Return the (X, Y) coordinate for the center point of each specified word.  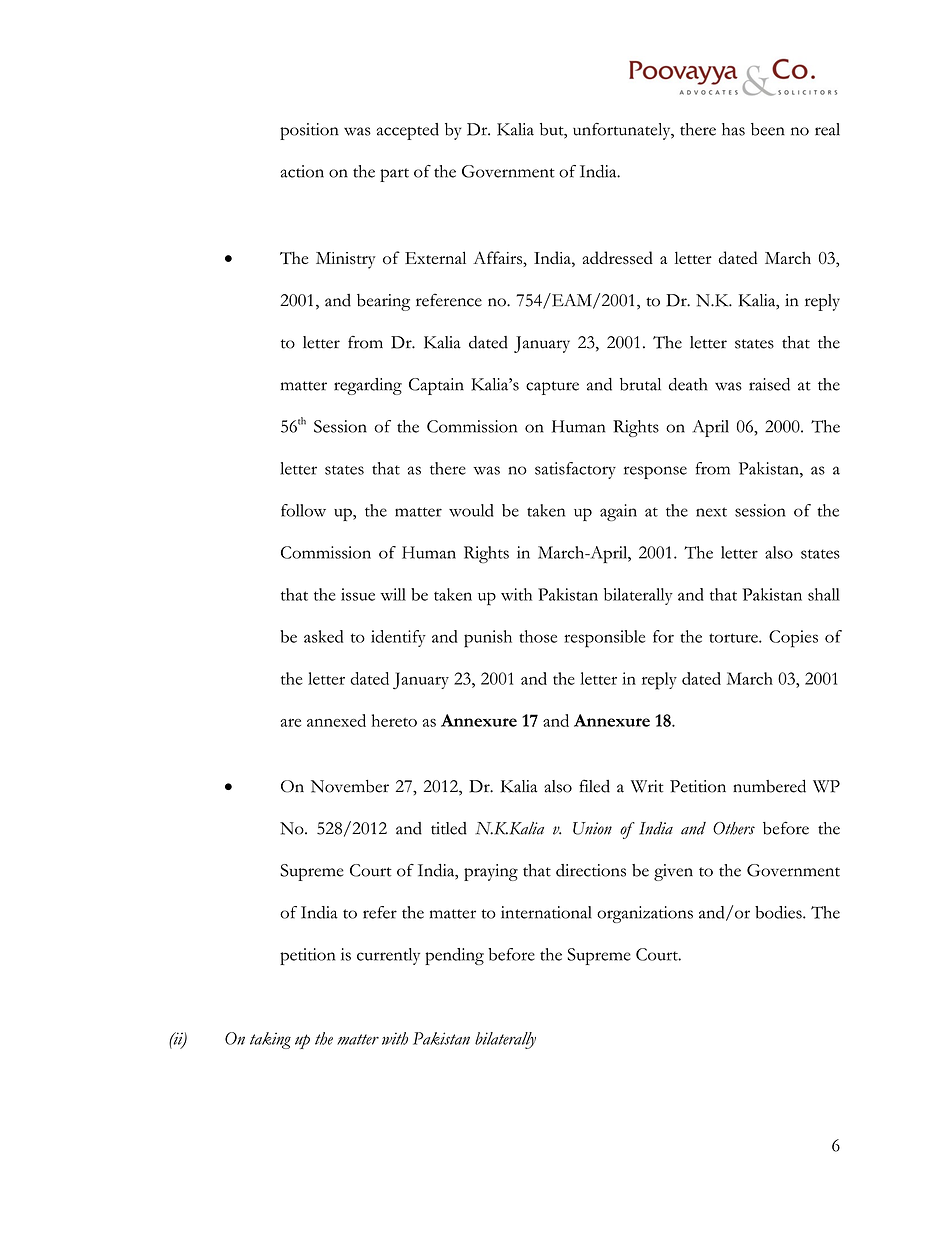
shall (824, 594)
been (768, 129)
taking (270, 1040)
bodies (779, 912)
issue (358, 594)
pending (454, 956)
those (538, 636)
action (302, 171)
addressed (618, 258)
